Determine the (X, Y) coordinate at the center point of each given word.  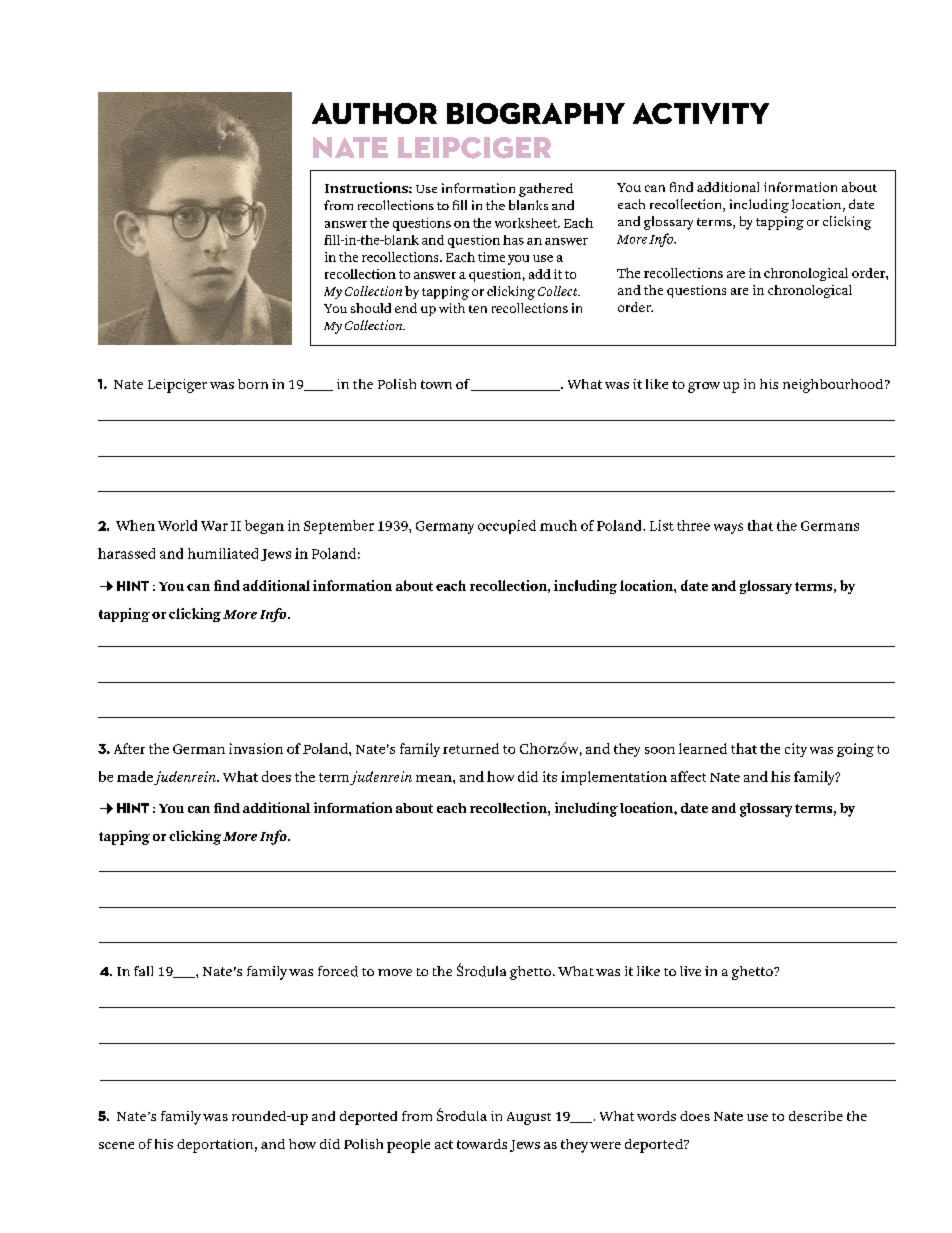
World (177, 525)
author (374, 113)
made (135, 776)
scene (116, 1145)
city (796, 750)
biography (536, 113)
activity (701, 113)
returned (471, 748)
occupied (507, 527)
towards (482, 1144)
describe (816, 1116)
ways (728, 528)
